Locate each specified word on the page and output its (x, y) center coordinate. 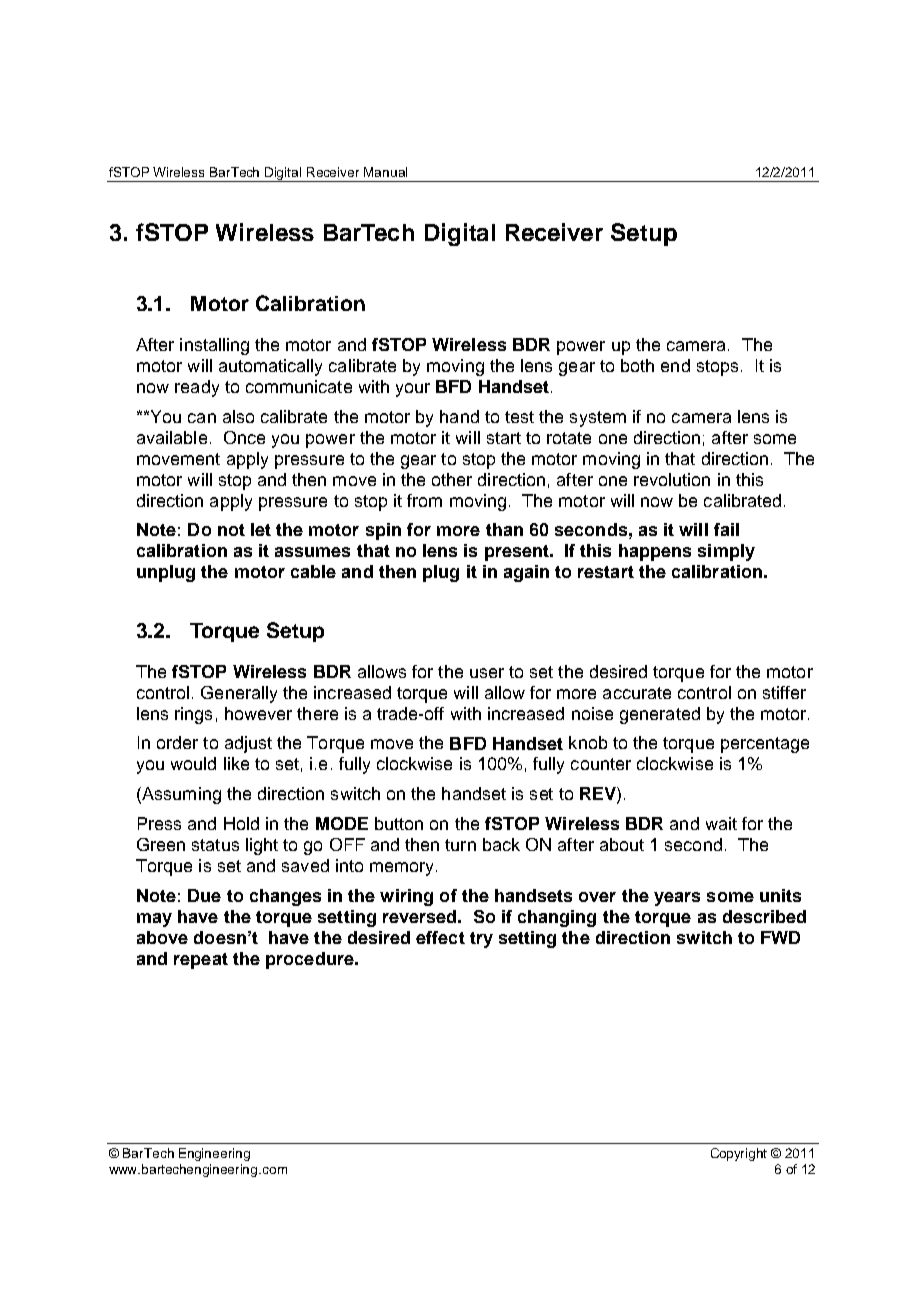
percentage (765, 745)
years (677, 899)
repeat (201, 961)
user (487, 673)
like (236, 763)
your (413, 390)
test (519, 417)
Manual (385, 172)
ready (197, 388)
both (637, 365)
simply (726, 552)
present (518, 553)
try (481, 940)
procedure (311, 960)
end (675, 365)
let (261, 529)
